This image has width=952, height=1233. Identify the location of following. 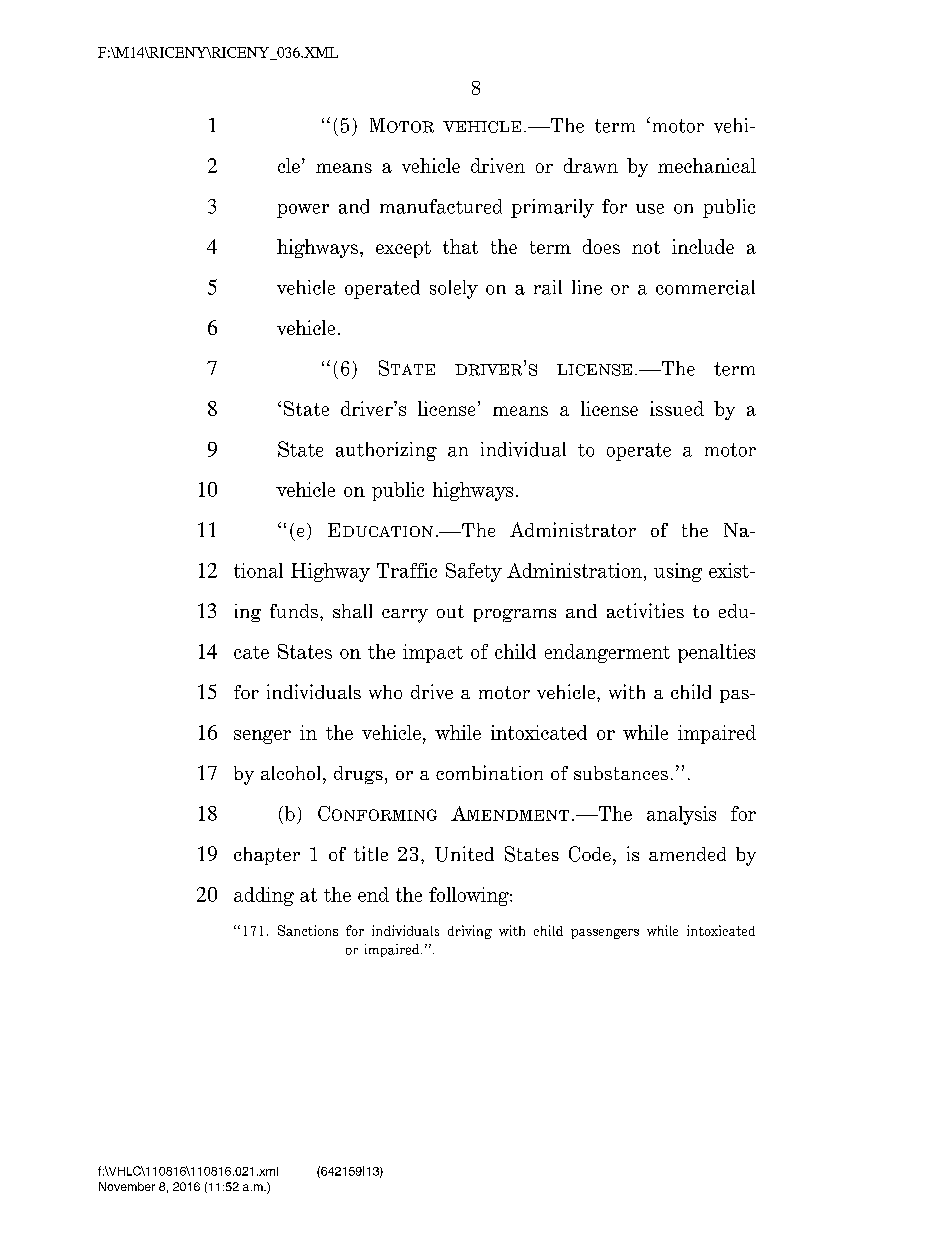
(470, 896).
